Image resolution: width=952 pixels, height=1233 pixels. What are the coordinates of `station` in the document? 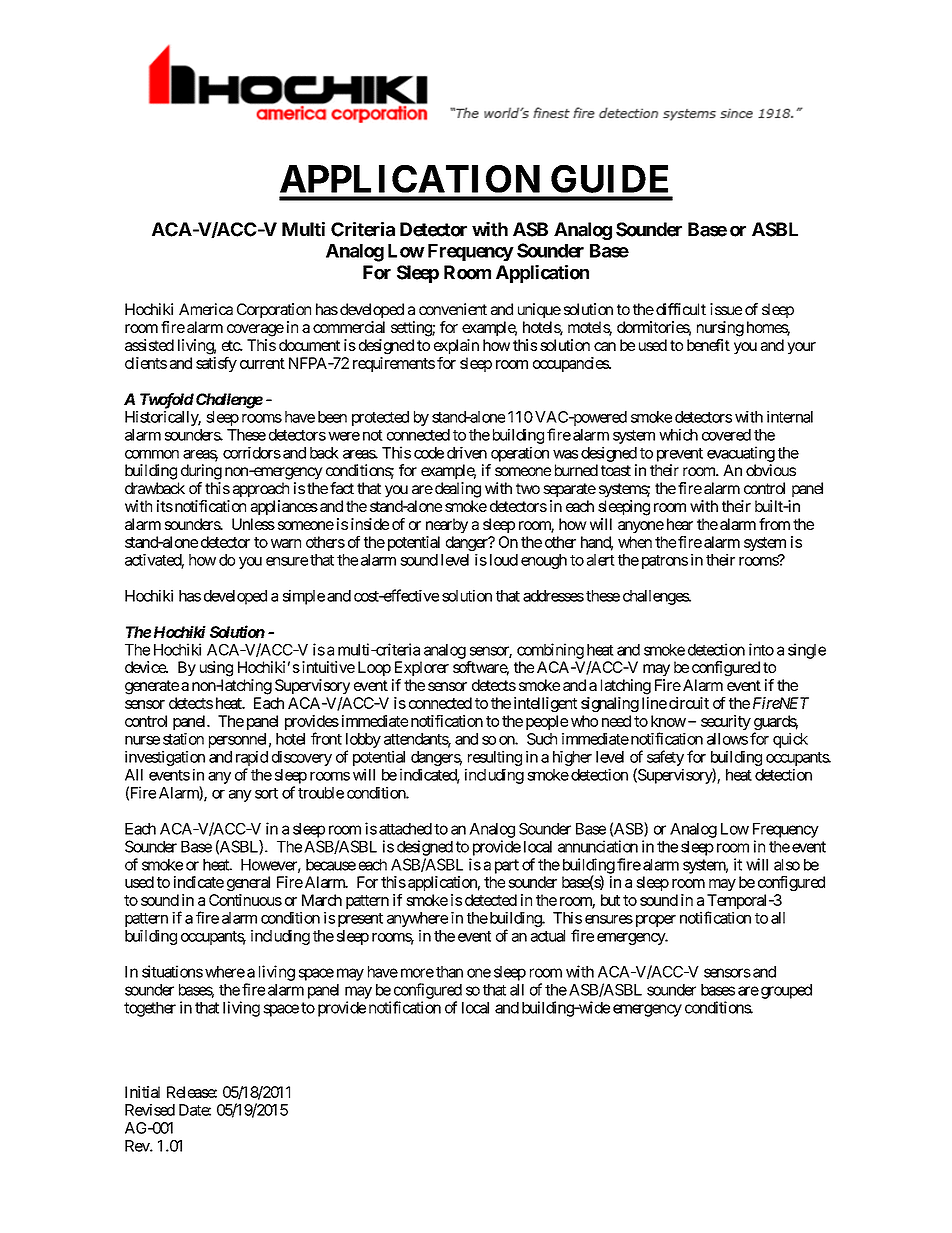 It's located at (183, 739).
